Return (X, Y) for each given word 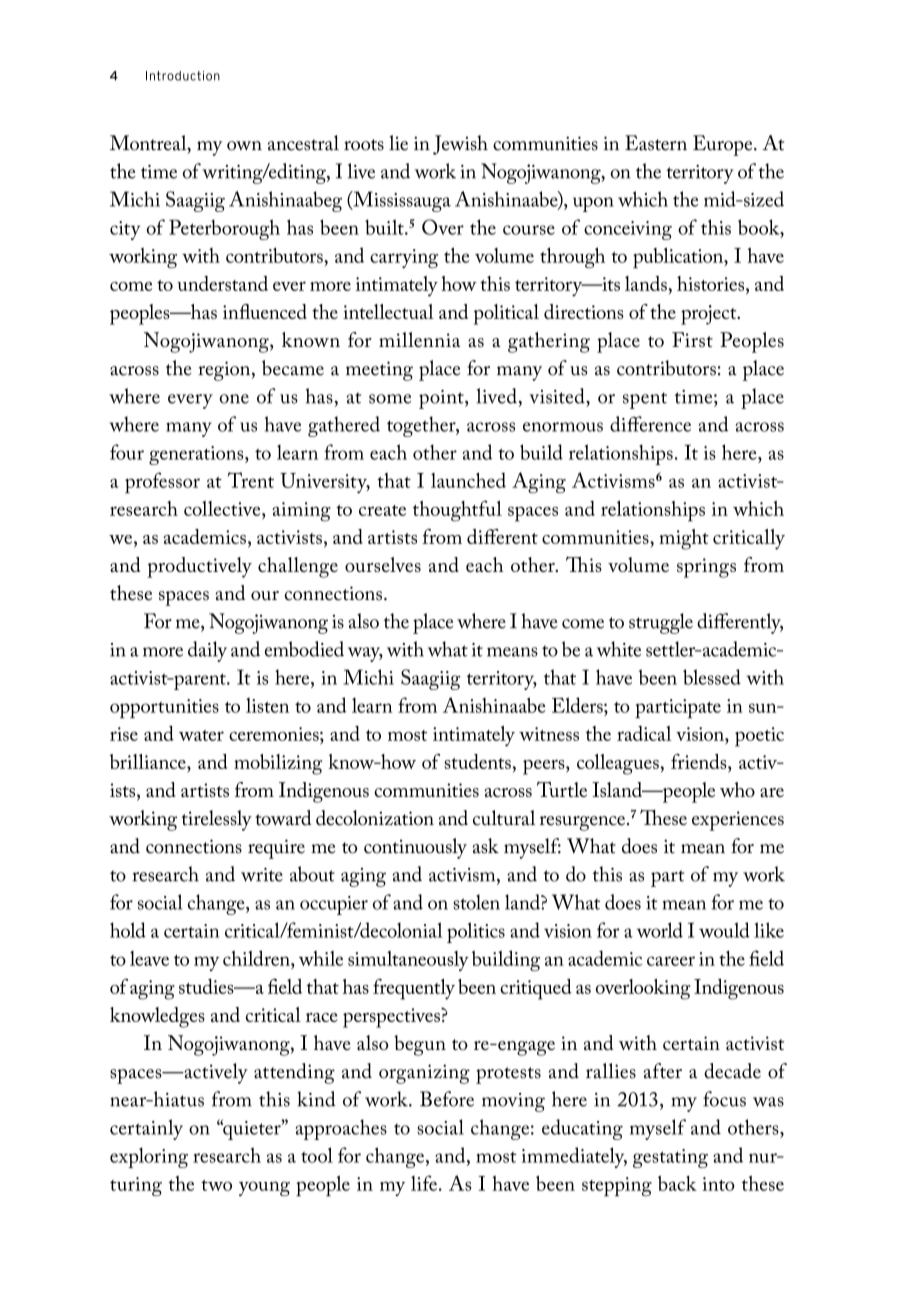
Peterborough (224, 229)
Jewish (460, 145)
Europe (724, 145)
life (424, 1183)
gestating (670, 1158)
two (216, 1185)
